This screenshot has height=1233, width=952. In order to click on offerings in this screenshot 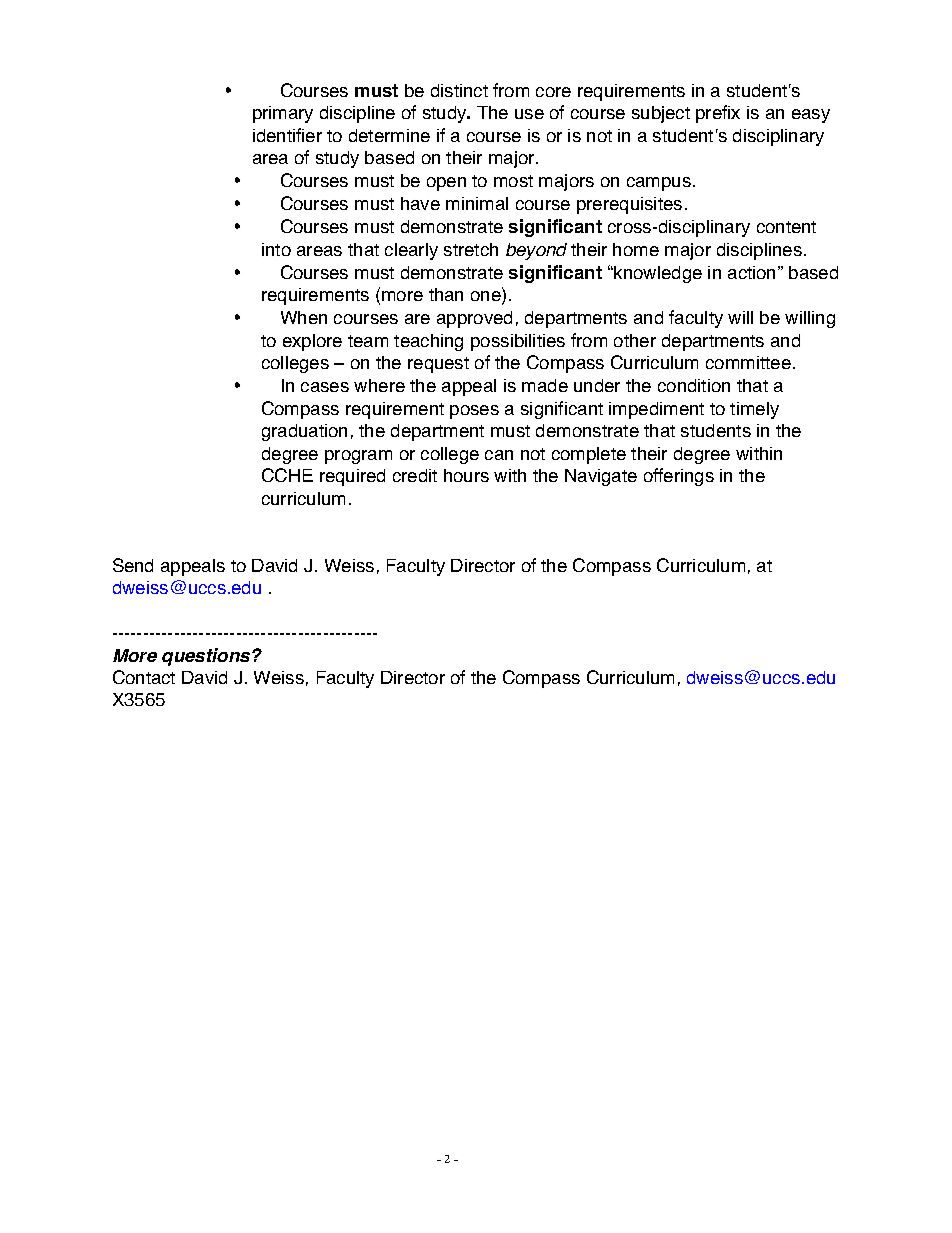, I will do `click(679, 477)`.
